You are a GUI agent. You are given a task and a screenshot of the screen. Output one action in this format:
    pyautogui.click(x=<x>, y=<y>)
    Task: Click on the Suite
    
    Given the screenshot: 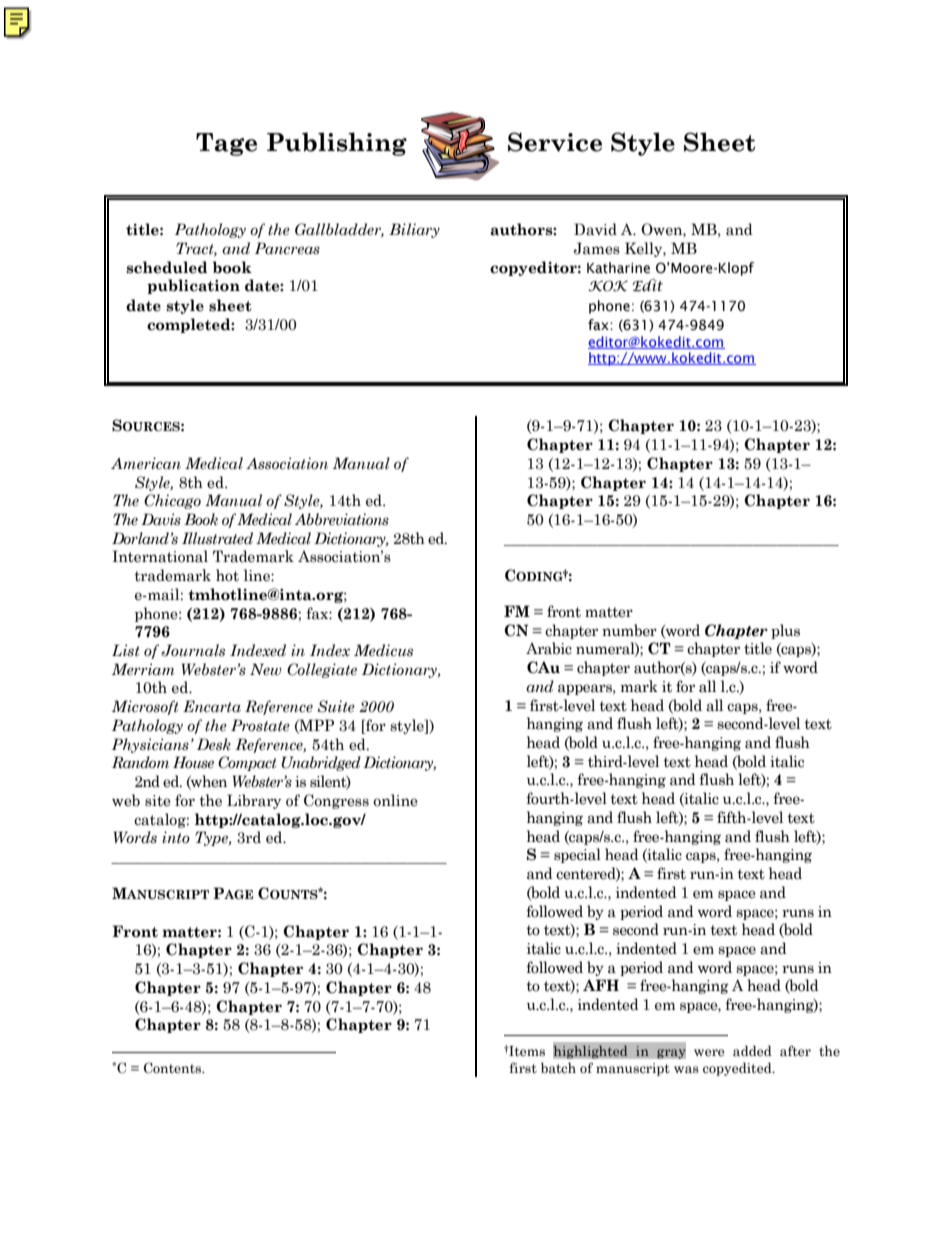 What is the action you would take?
    pyautogui.click(x=336, y=706)
